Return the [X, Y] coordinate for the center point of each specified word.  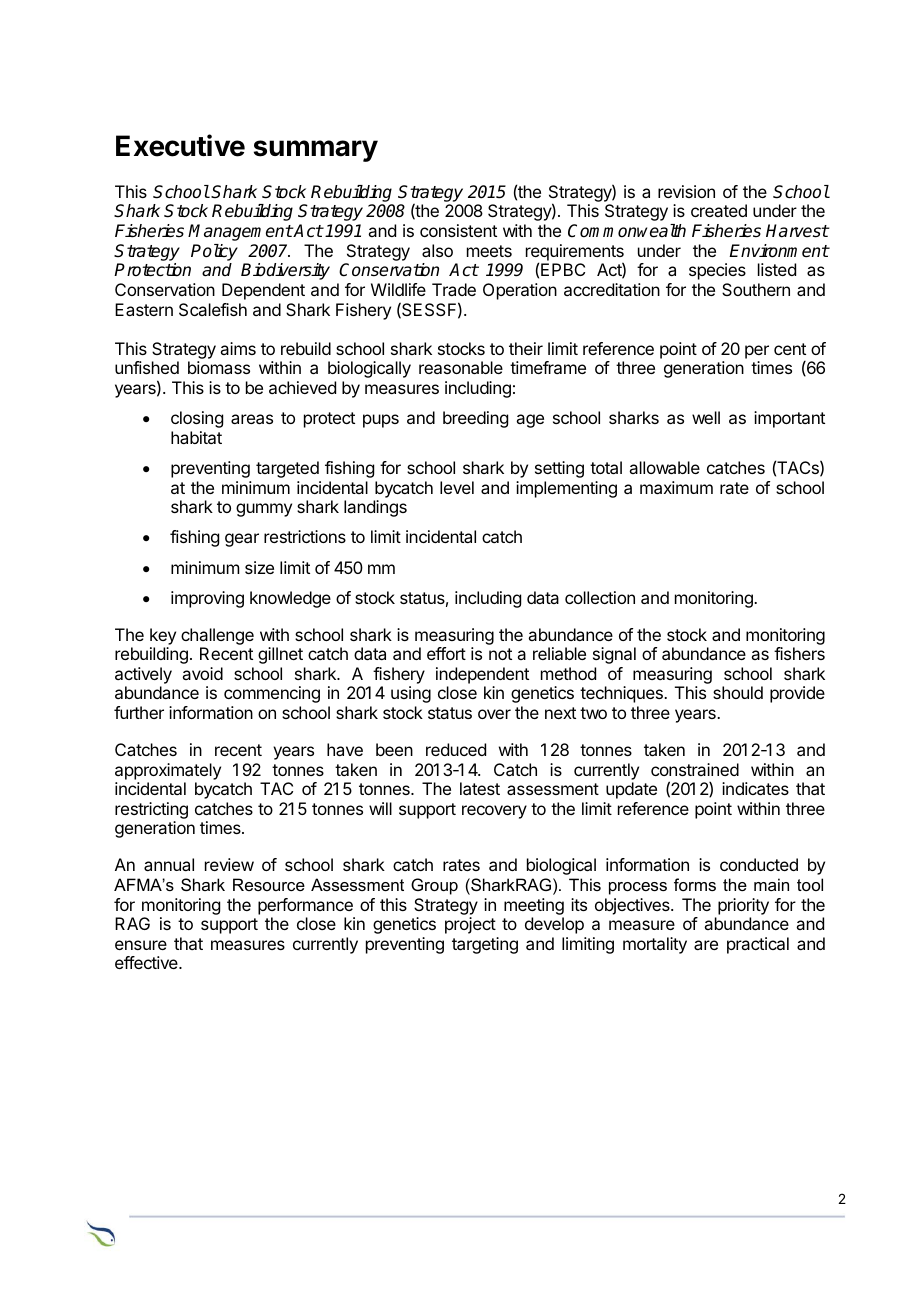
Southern [756, 289]
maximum [676, 487]
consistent [458, 230]
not [500, 654]
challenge [217, 636]
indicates [755, 788]
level [457, 487]
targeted [287, 469]
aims [238, 348]
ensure [141, 945]
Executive [180, 145]
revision [686, 191]
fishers [799, 653]
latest [480, 788]
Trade [454, 289]
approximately [168, 771]
